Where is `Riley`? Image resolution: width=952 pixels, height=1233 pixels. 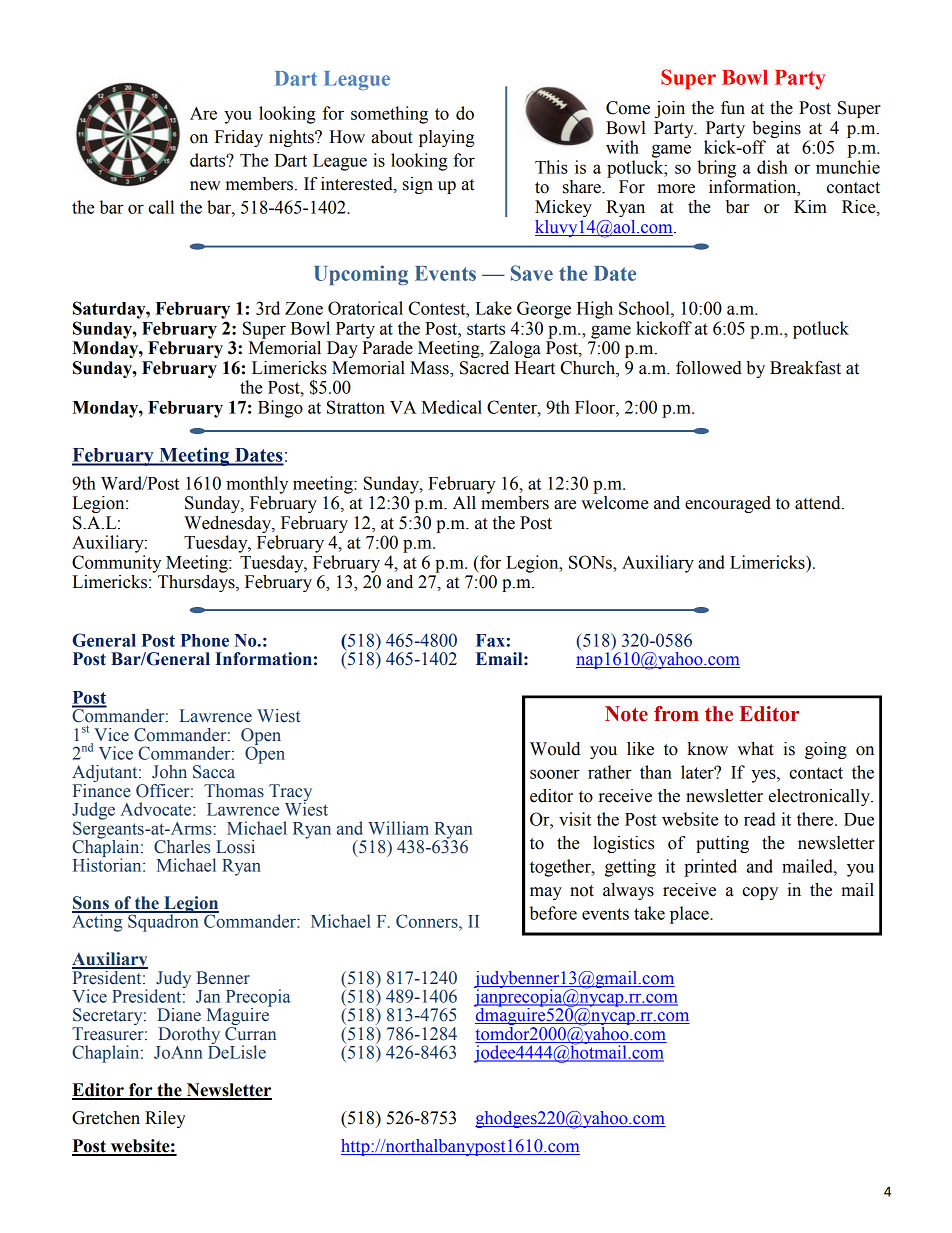 Riley is located at coordinates (165, 1119).
